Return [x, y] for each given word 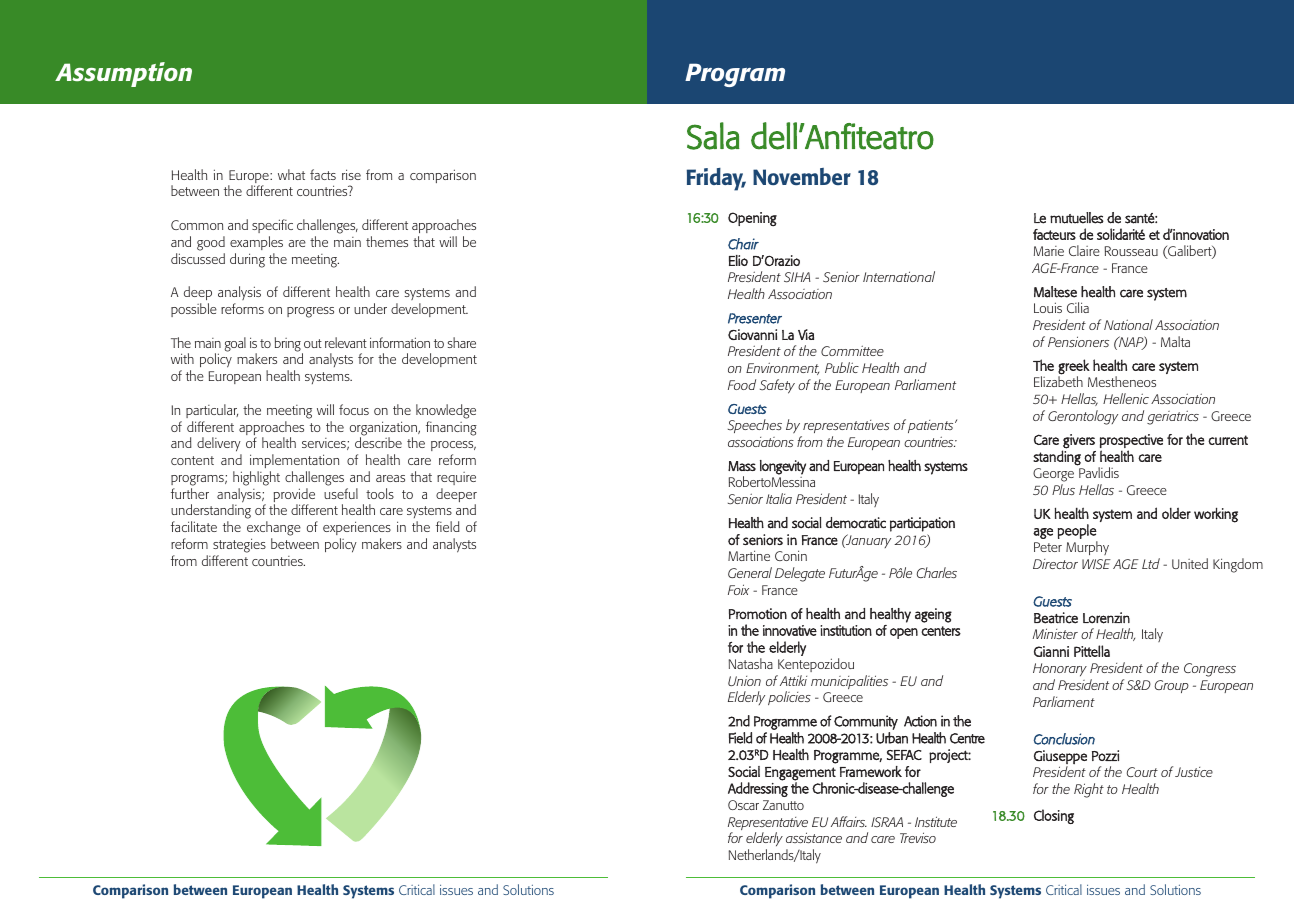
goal [235, 344]
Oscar [743, 805]
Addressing [758, 788]
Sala [713, 136]
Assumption [123, 74]
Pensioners [1078, 341]
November [802, 176]
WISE [1096, 564]
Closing [1054, 816]
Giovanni [752, 334]
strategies [239, 545]
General [750, 572]
